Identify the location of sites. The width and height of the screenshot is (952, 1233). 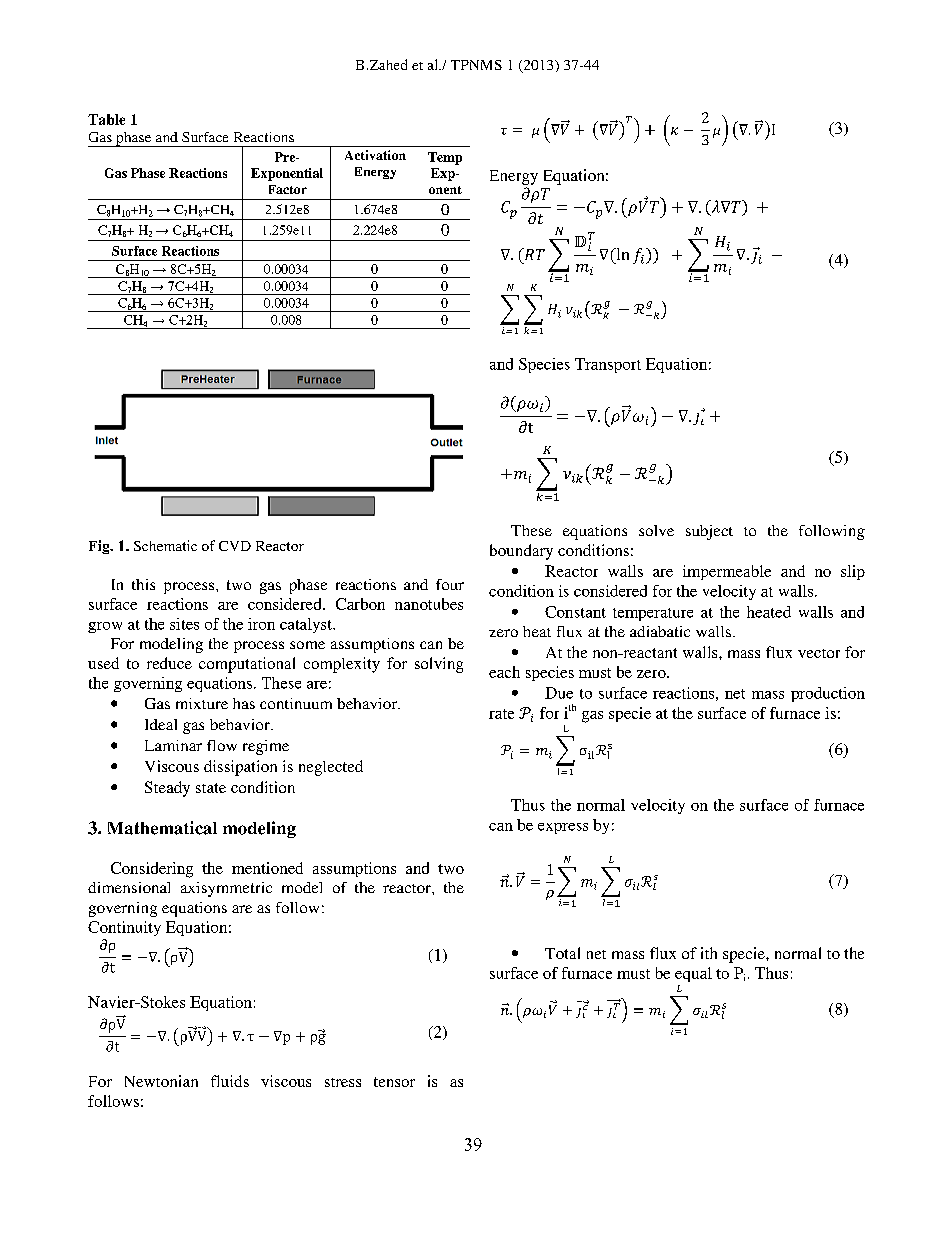
(184, 624).
